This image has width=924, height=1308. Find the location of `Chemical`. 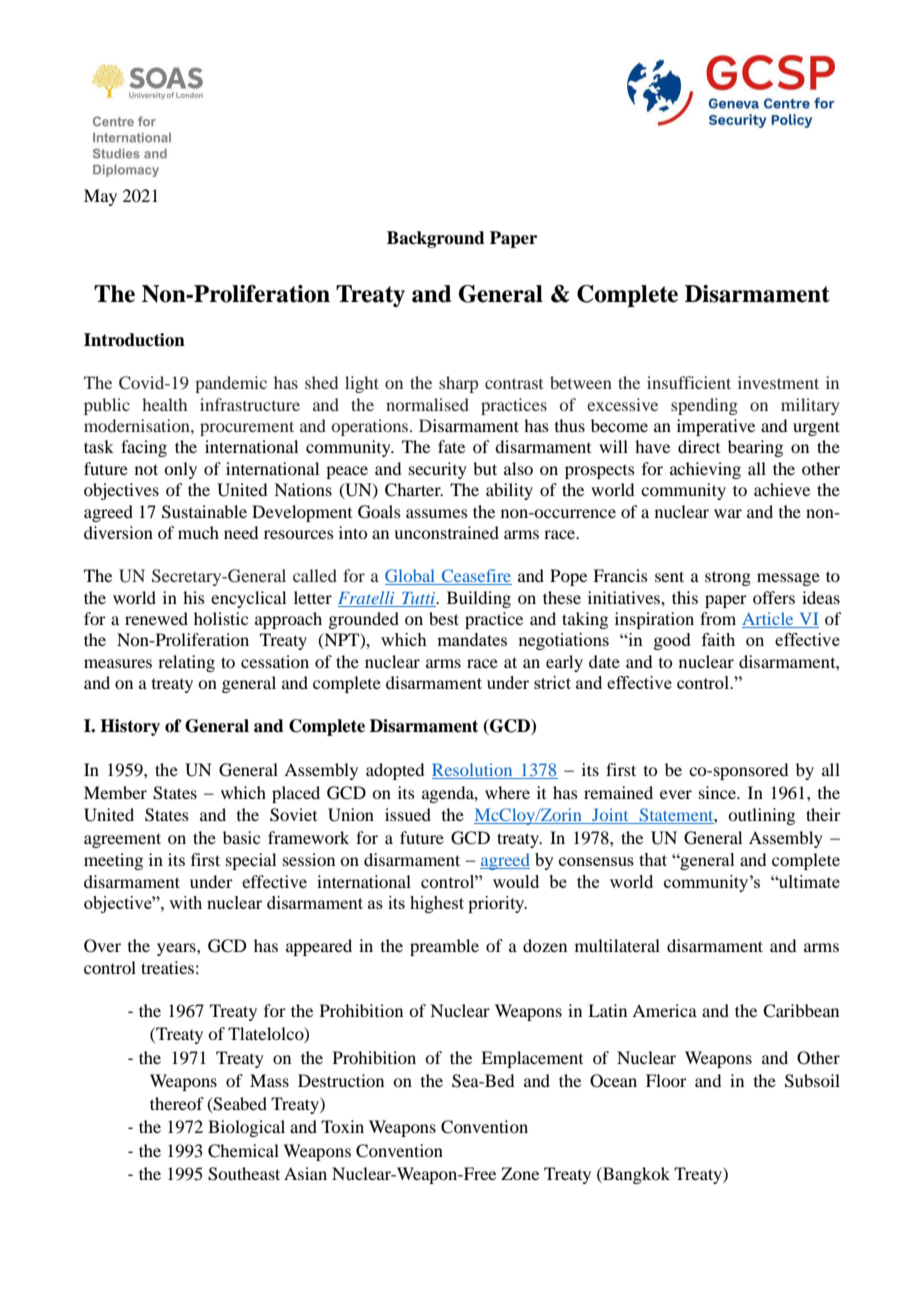

Chemical is located at coordinates (243, 1151).
